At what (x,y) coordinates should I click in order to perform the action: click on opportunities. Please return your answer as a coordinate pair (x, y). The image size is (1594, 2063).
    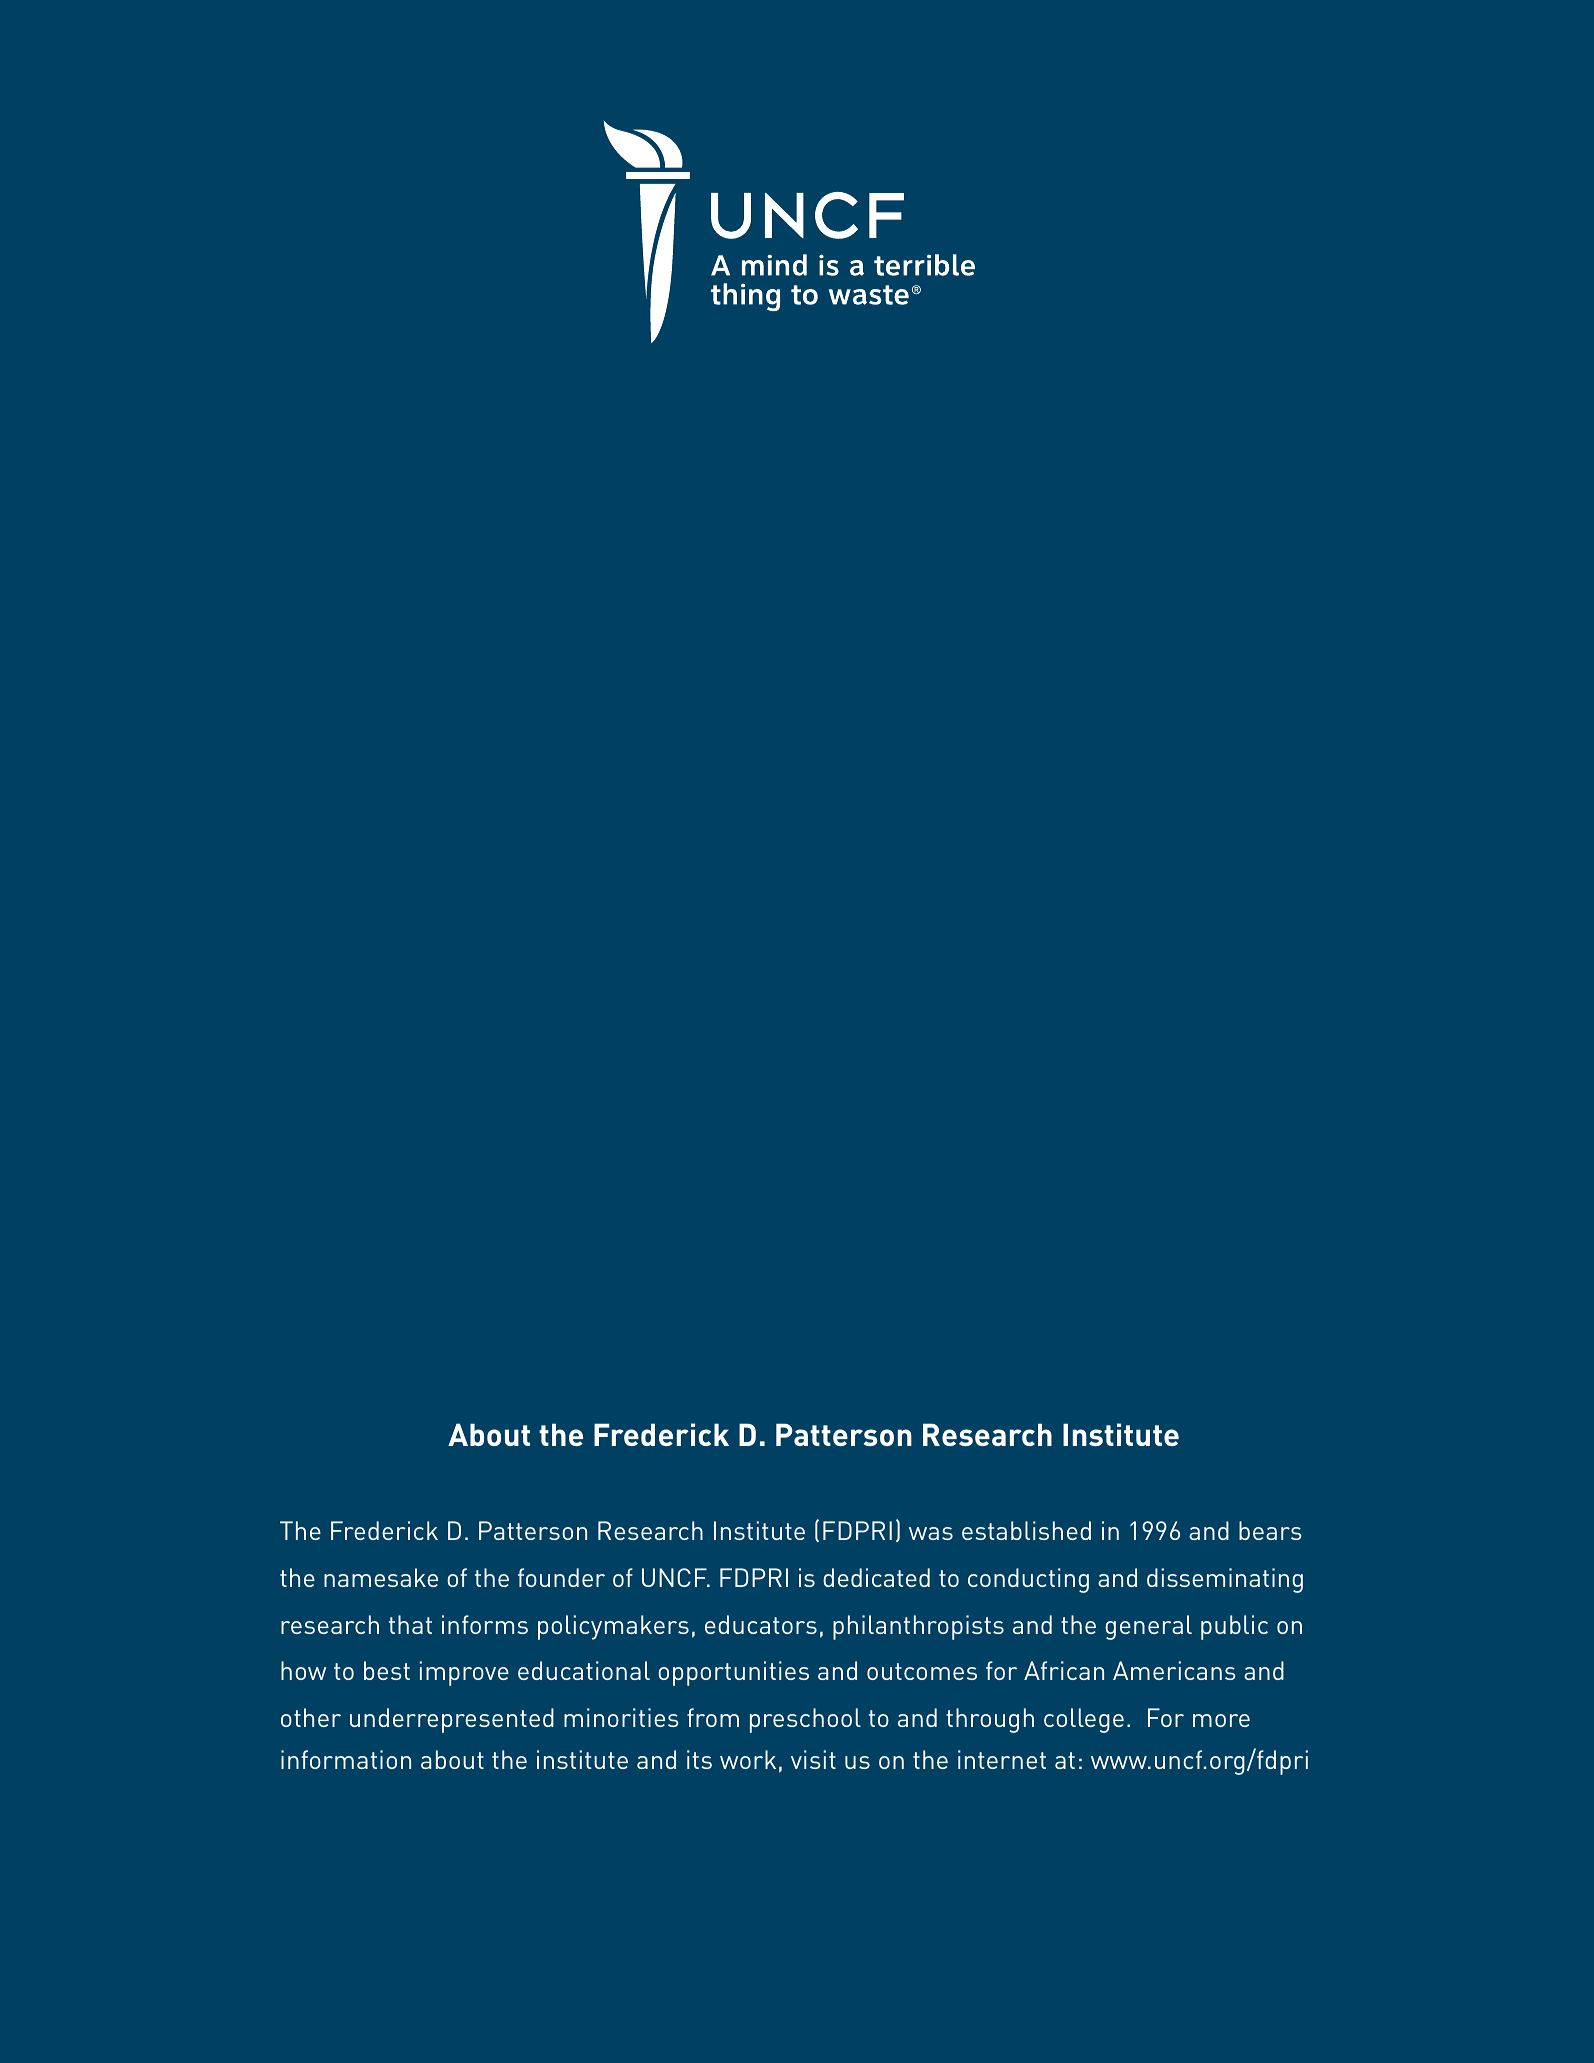
    Looking at the image, I should click on (733, 1673).
